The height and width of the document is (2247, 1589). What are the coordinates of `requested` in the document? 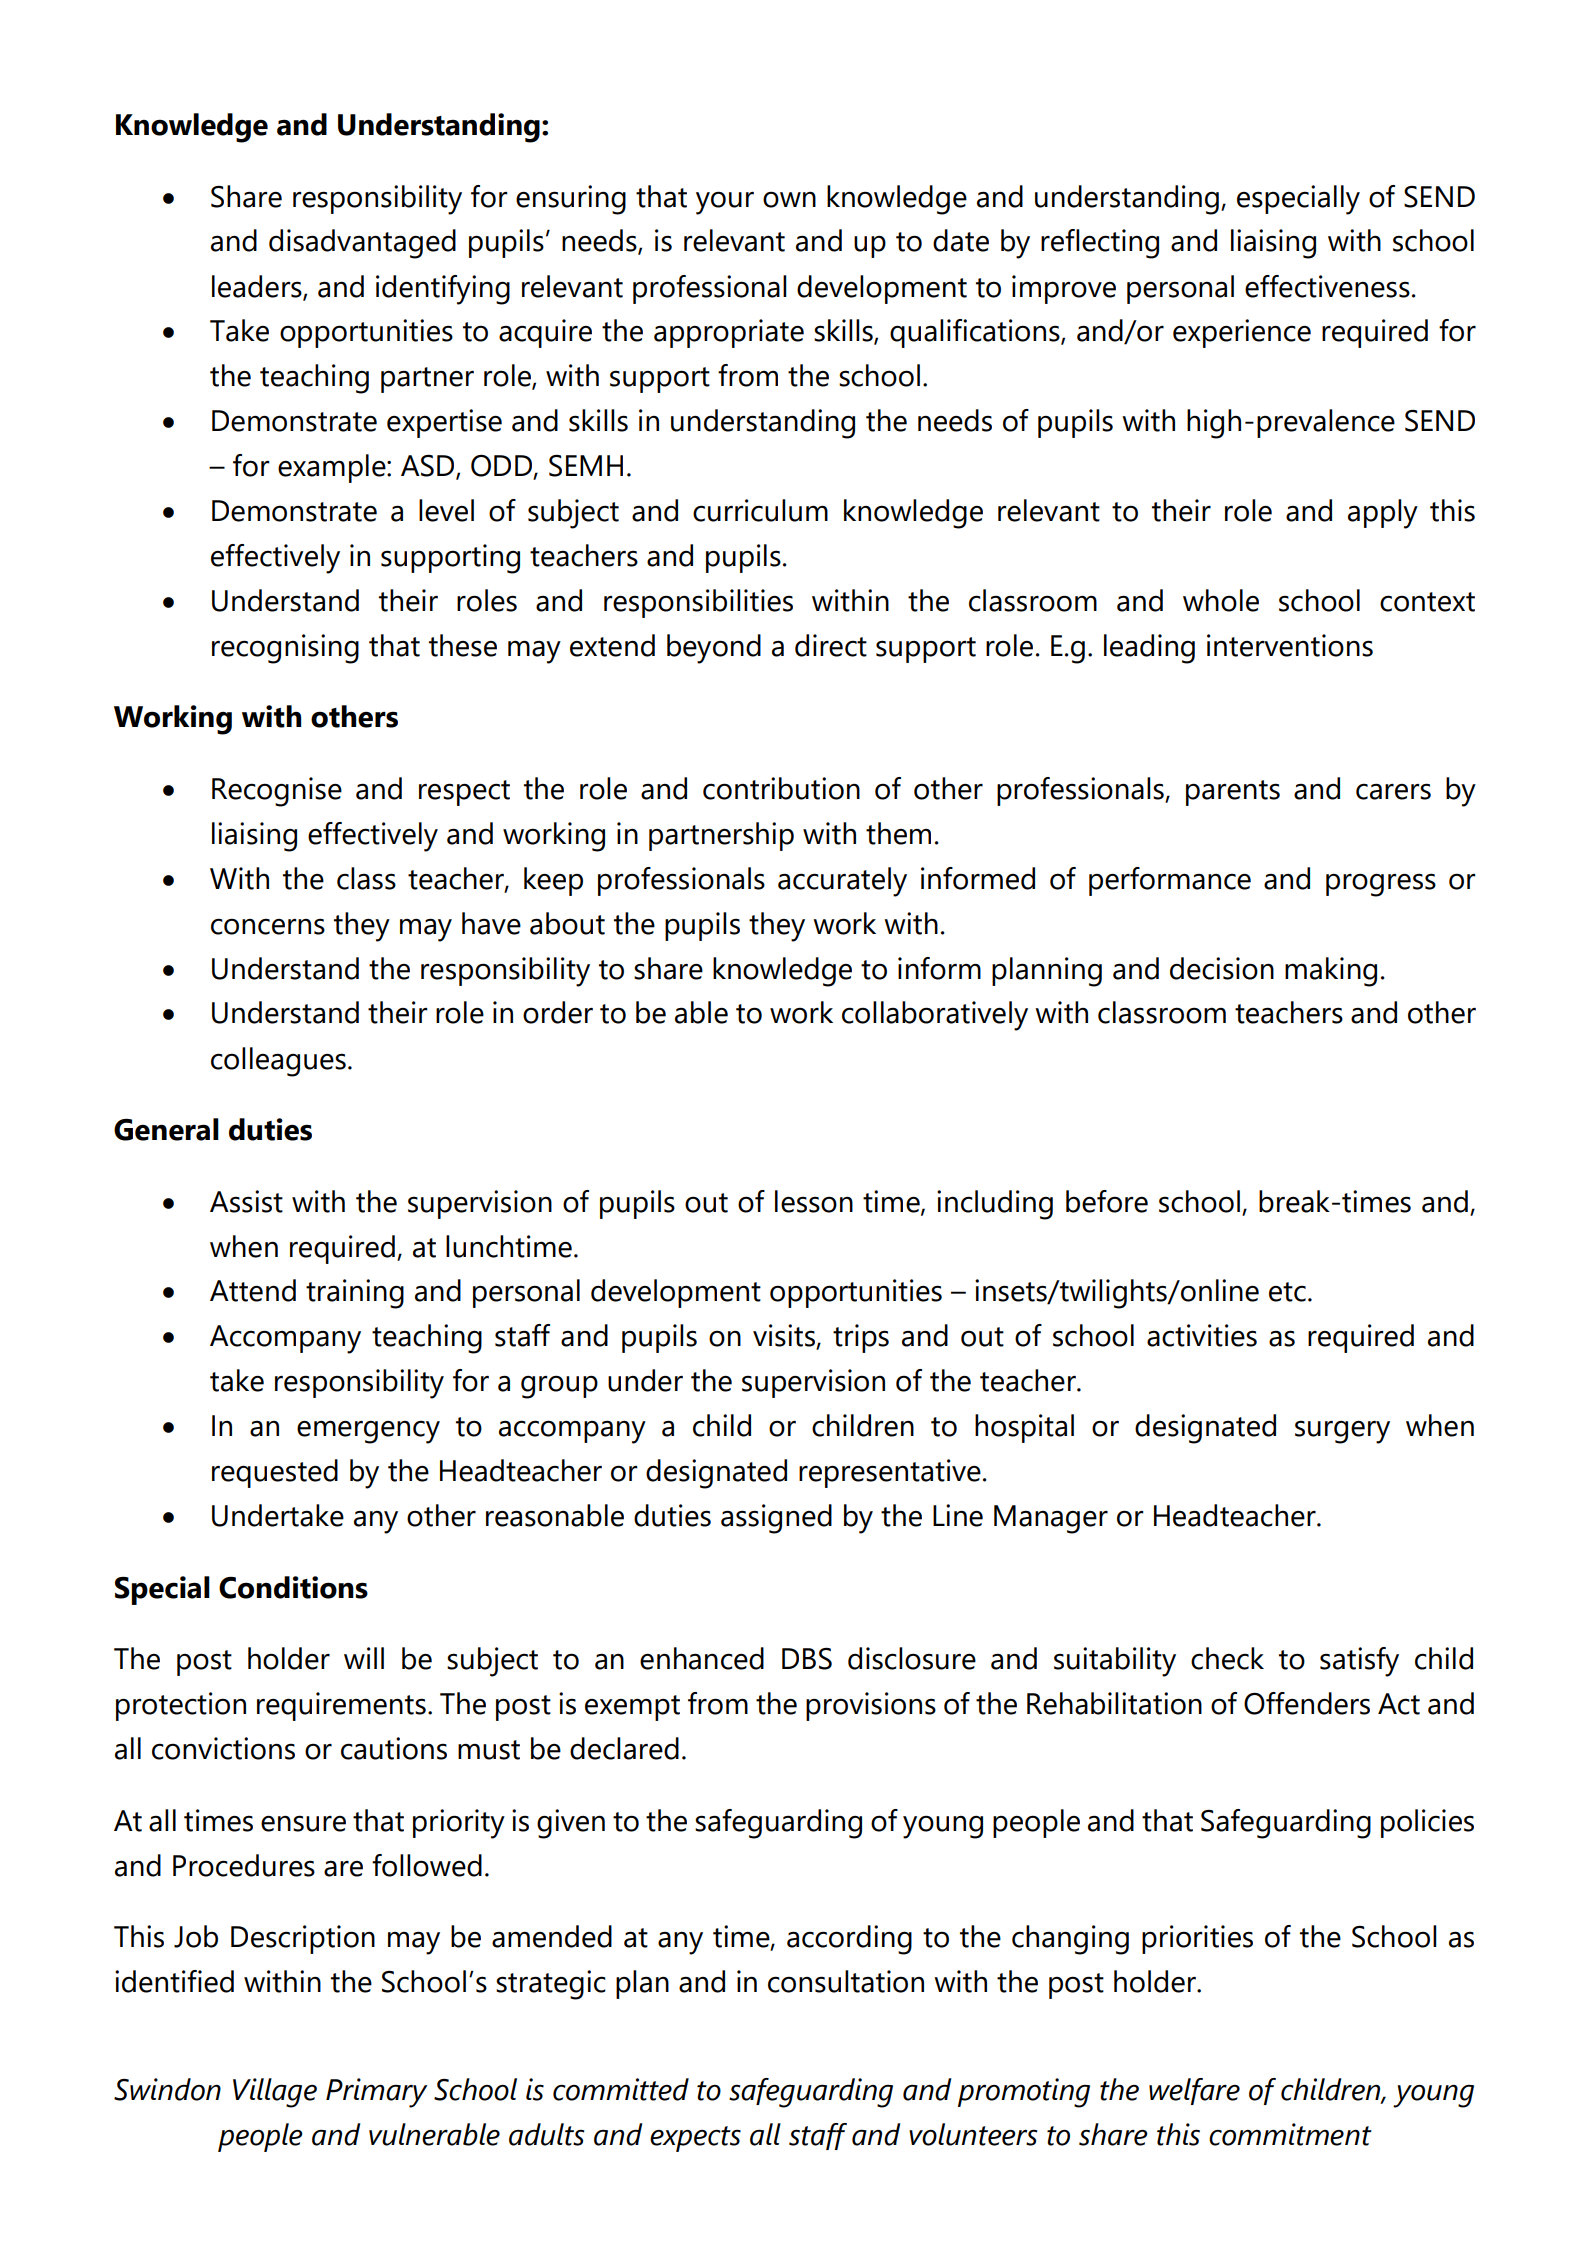 It's located at (275, 1473).
